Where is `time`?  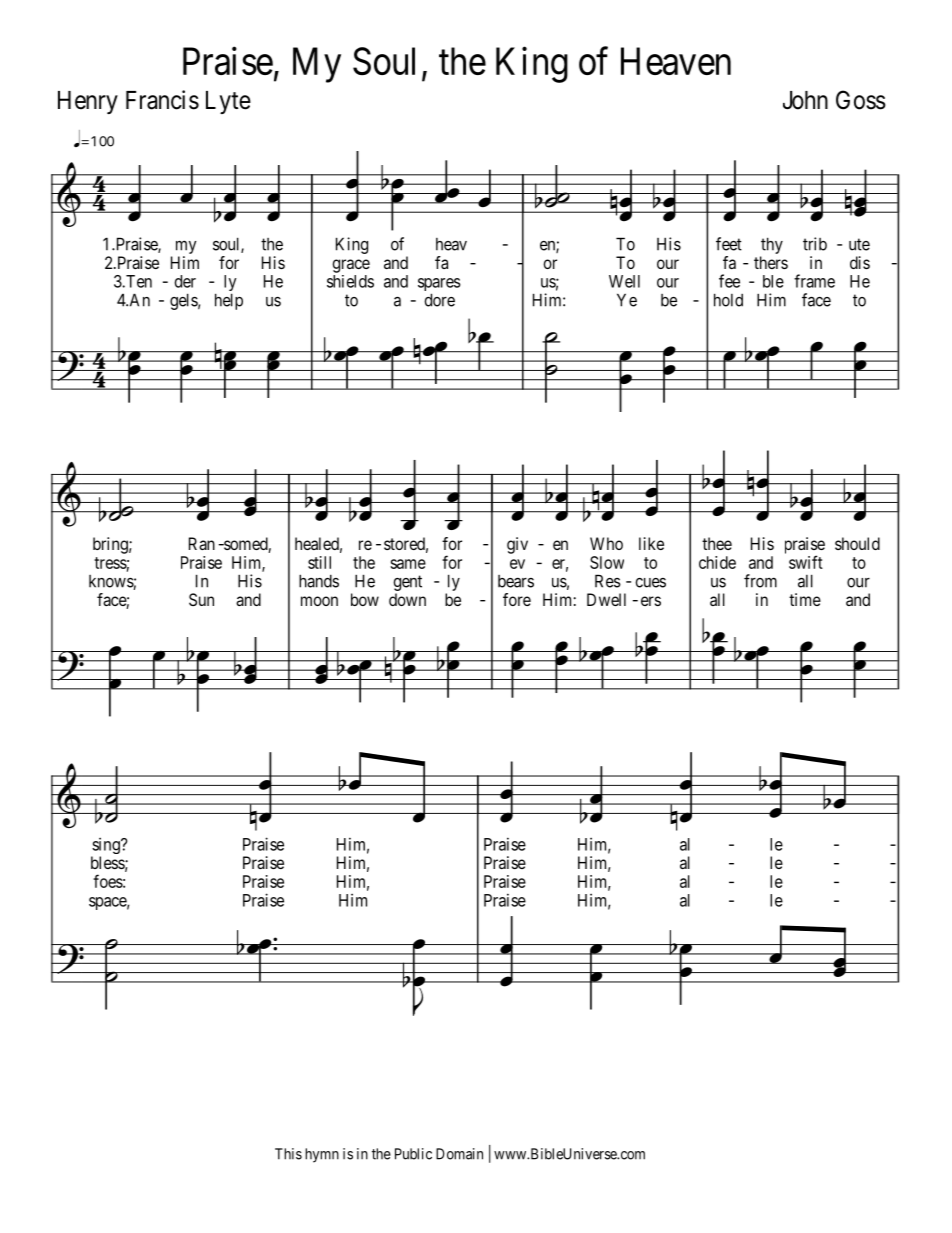 time is located at coordinates (805, 599).
